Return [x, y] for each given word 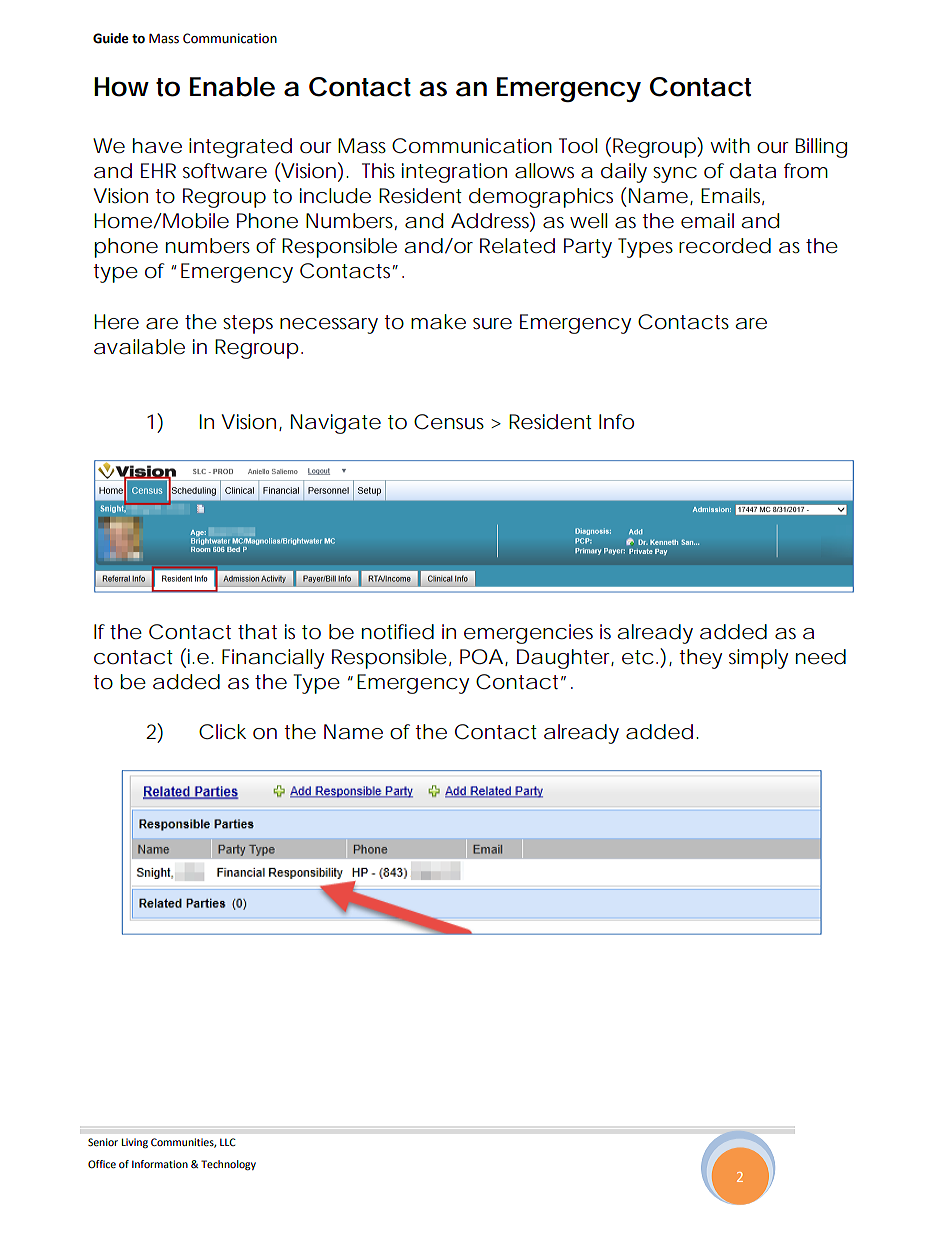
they [700, 659]
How [121, 87]
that [257, 632]
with [730, 146]
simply [758, 659]
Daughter [565, 659]
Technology [228, 1165]
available [139, 347]
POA [481, 657]
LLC [228, 1142]
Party [588, 248]
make [438, 322]
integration [454, 173]
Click [222, 732]
